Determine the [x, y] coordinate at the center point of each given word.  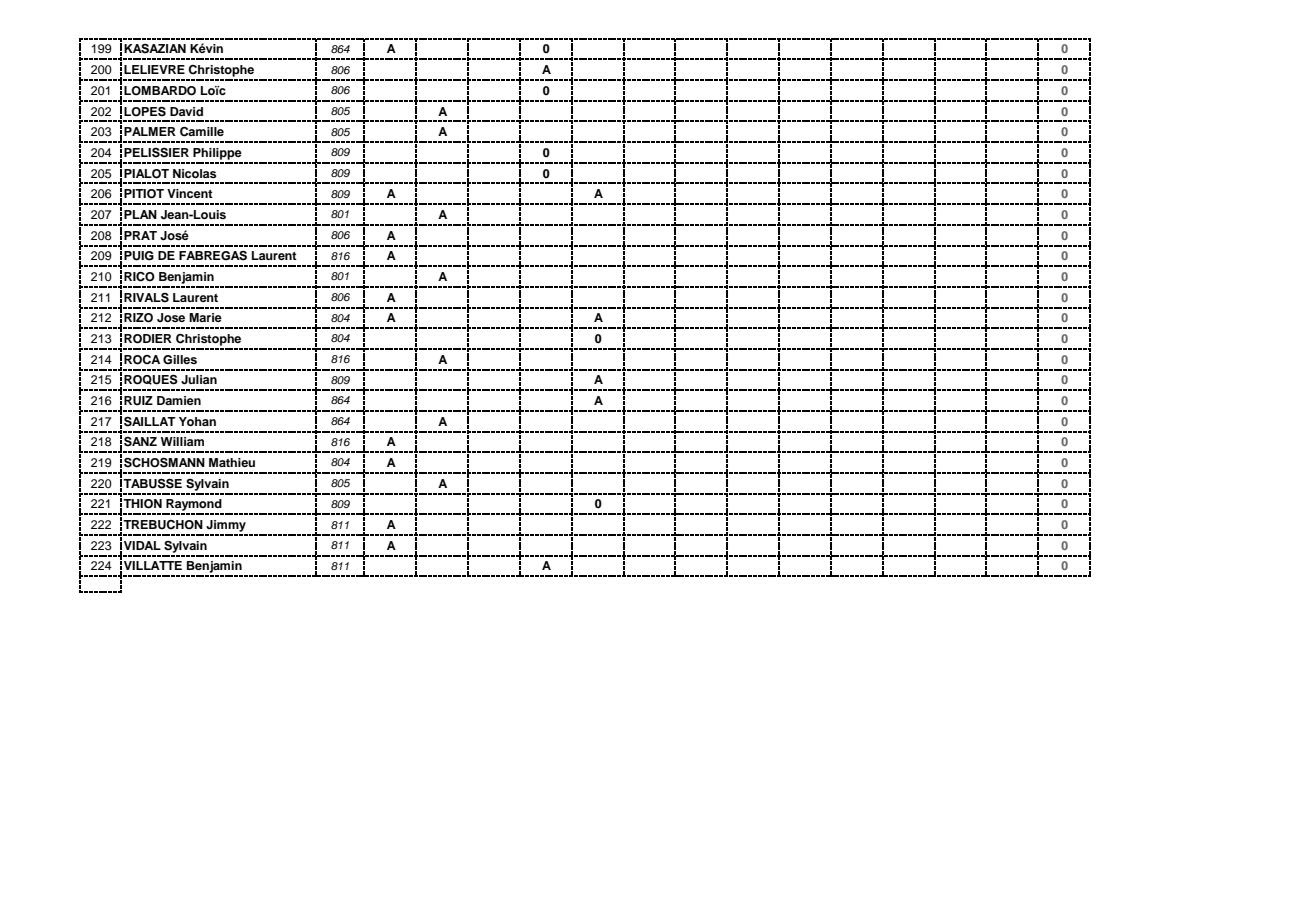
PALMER [150, 131]
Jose [171, 318]
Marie [205, 317]
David [186, 111]
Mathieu [232, 462]
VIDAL [142, 545]
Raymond [194, 506]
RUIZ [138, 401]
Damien [179, 400]
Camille [202, 132]
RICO [139, 277]
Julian [199, 380]
